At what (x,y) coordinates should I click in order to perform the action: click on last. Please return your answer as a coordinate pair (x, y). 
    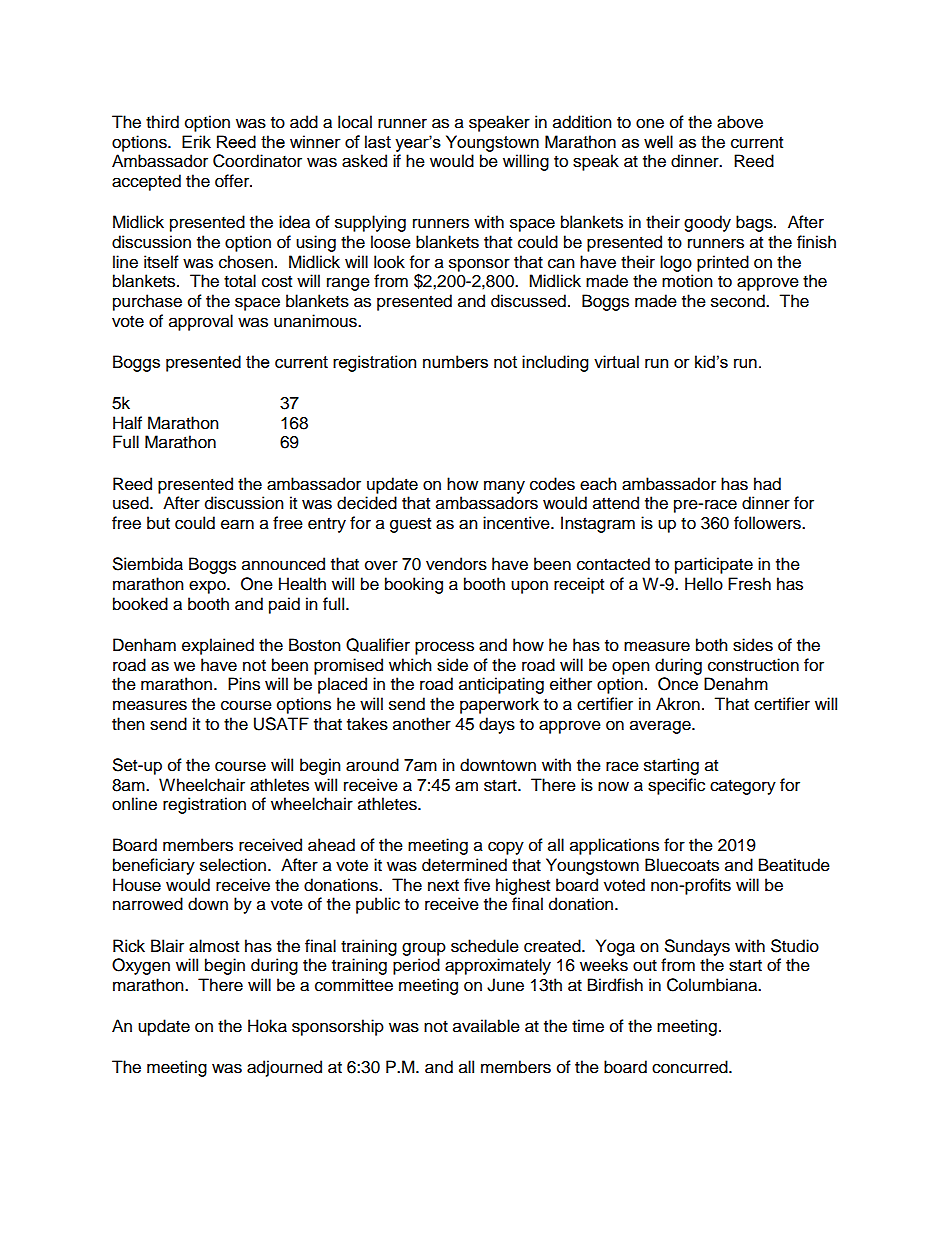
    Looking at the image, I should click on (378, 141).
